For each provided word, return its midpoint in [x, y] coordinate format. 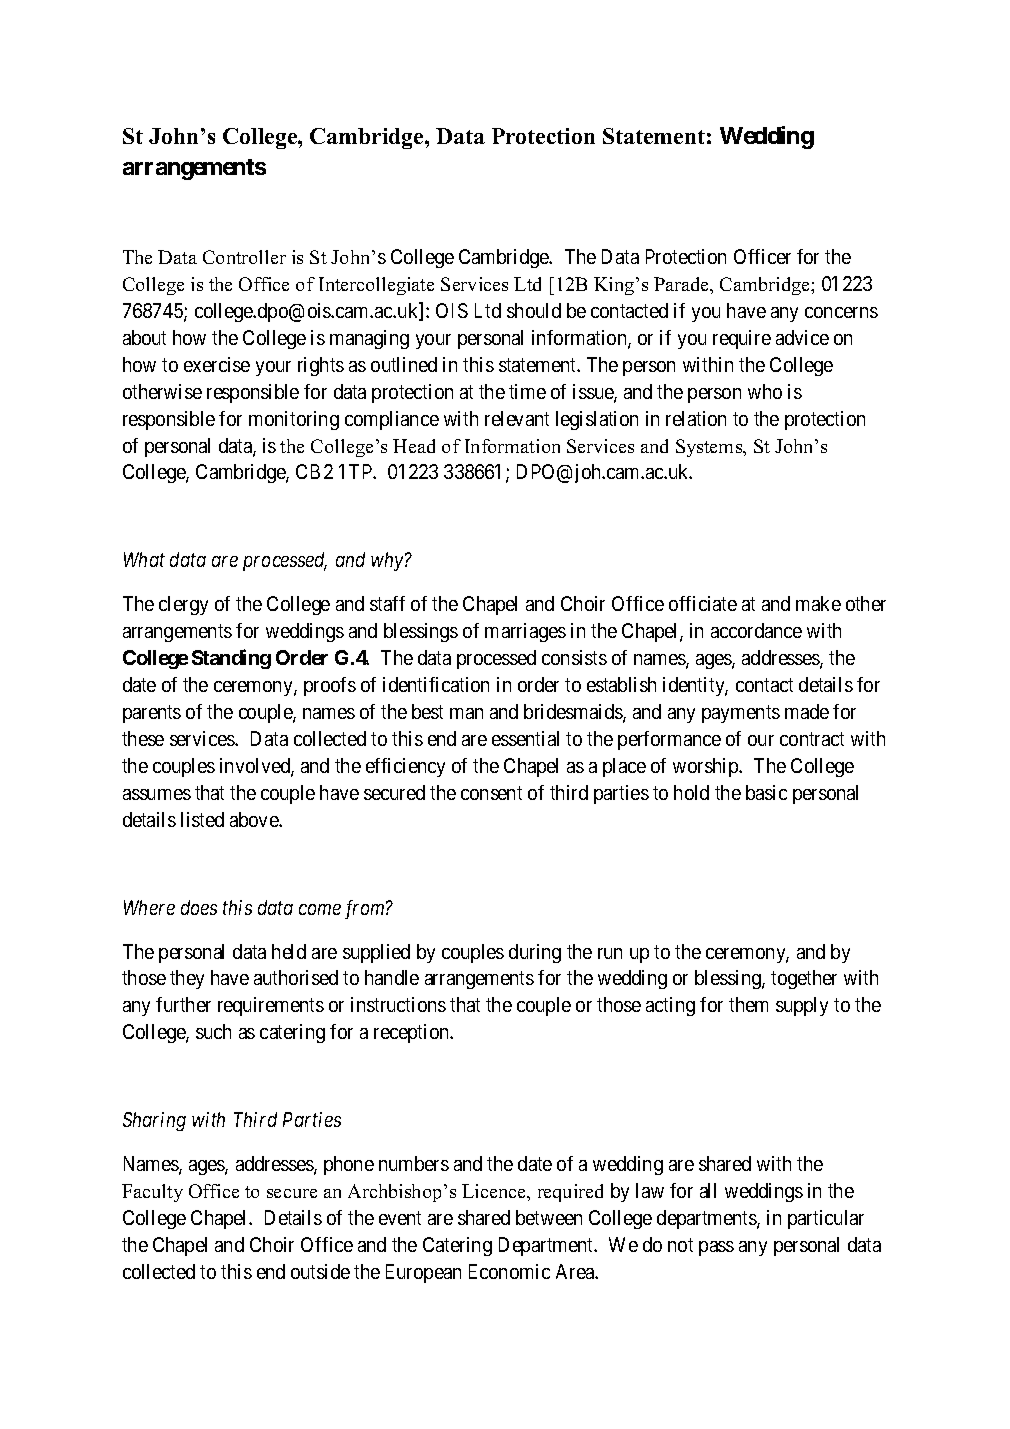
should [534, 310]
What [144, 559]
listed [202, 819]
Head [414, 446]
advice [802, 337]
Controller [244, 257]
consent [491, 793]
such [213, 1031]
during [535, 953]
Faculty [152, 1193]
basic [766, 792]
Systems [710, 448]
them [748, 1004]
